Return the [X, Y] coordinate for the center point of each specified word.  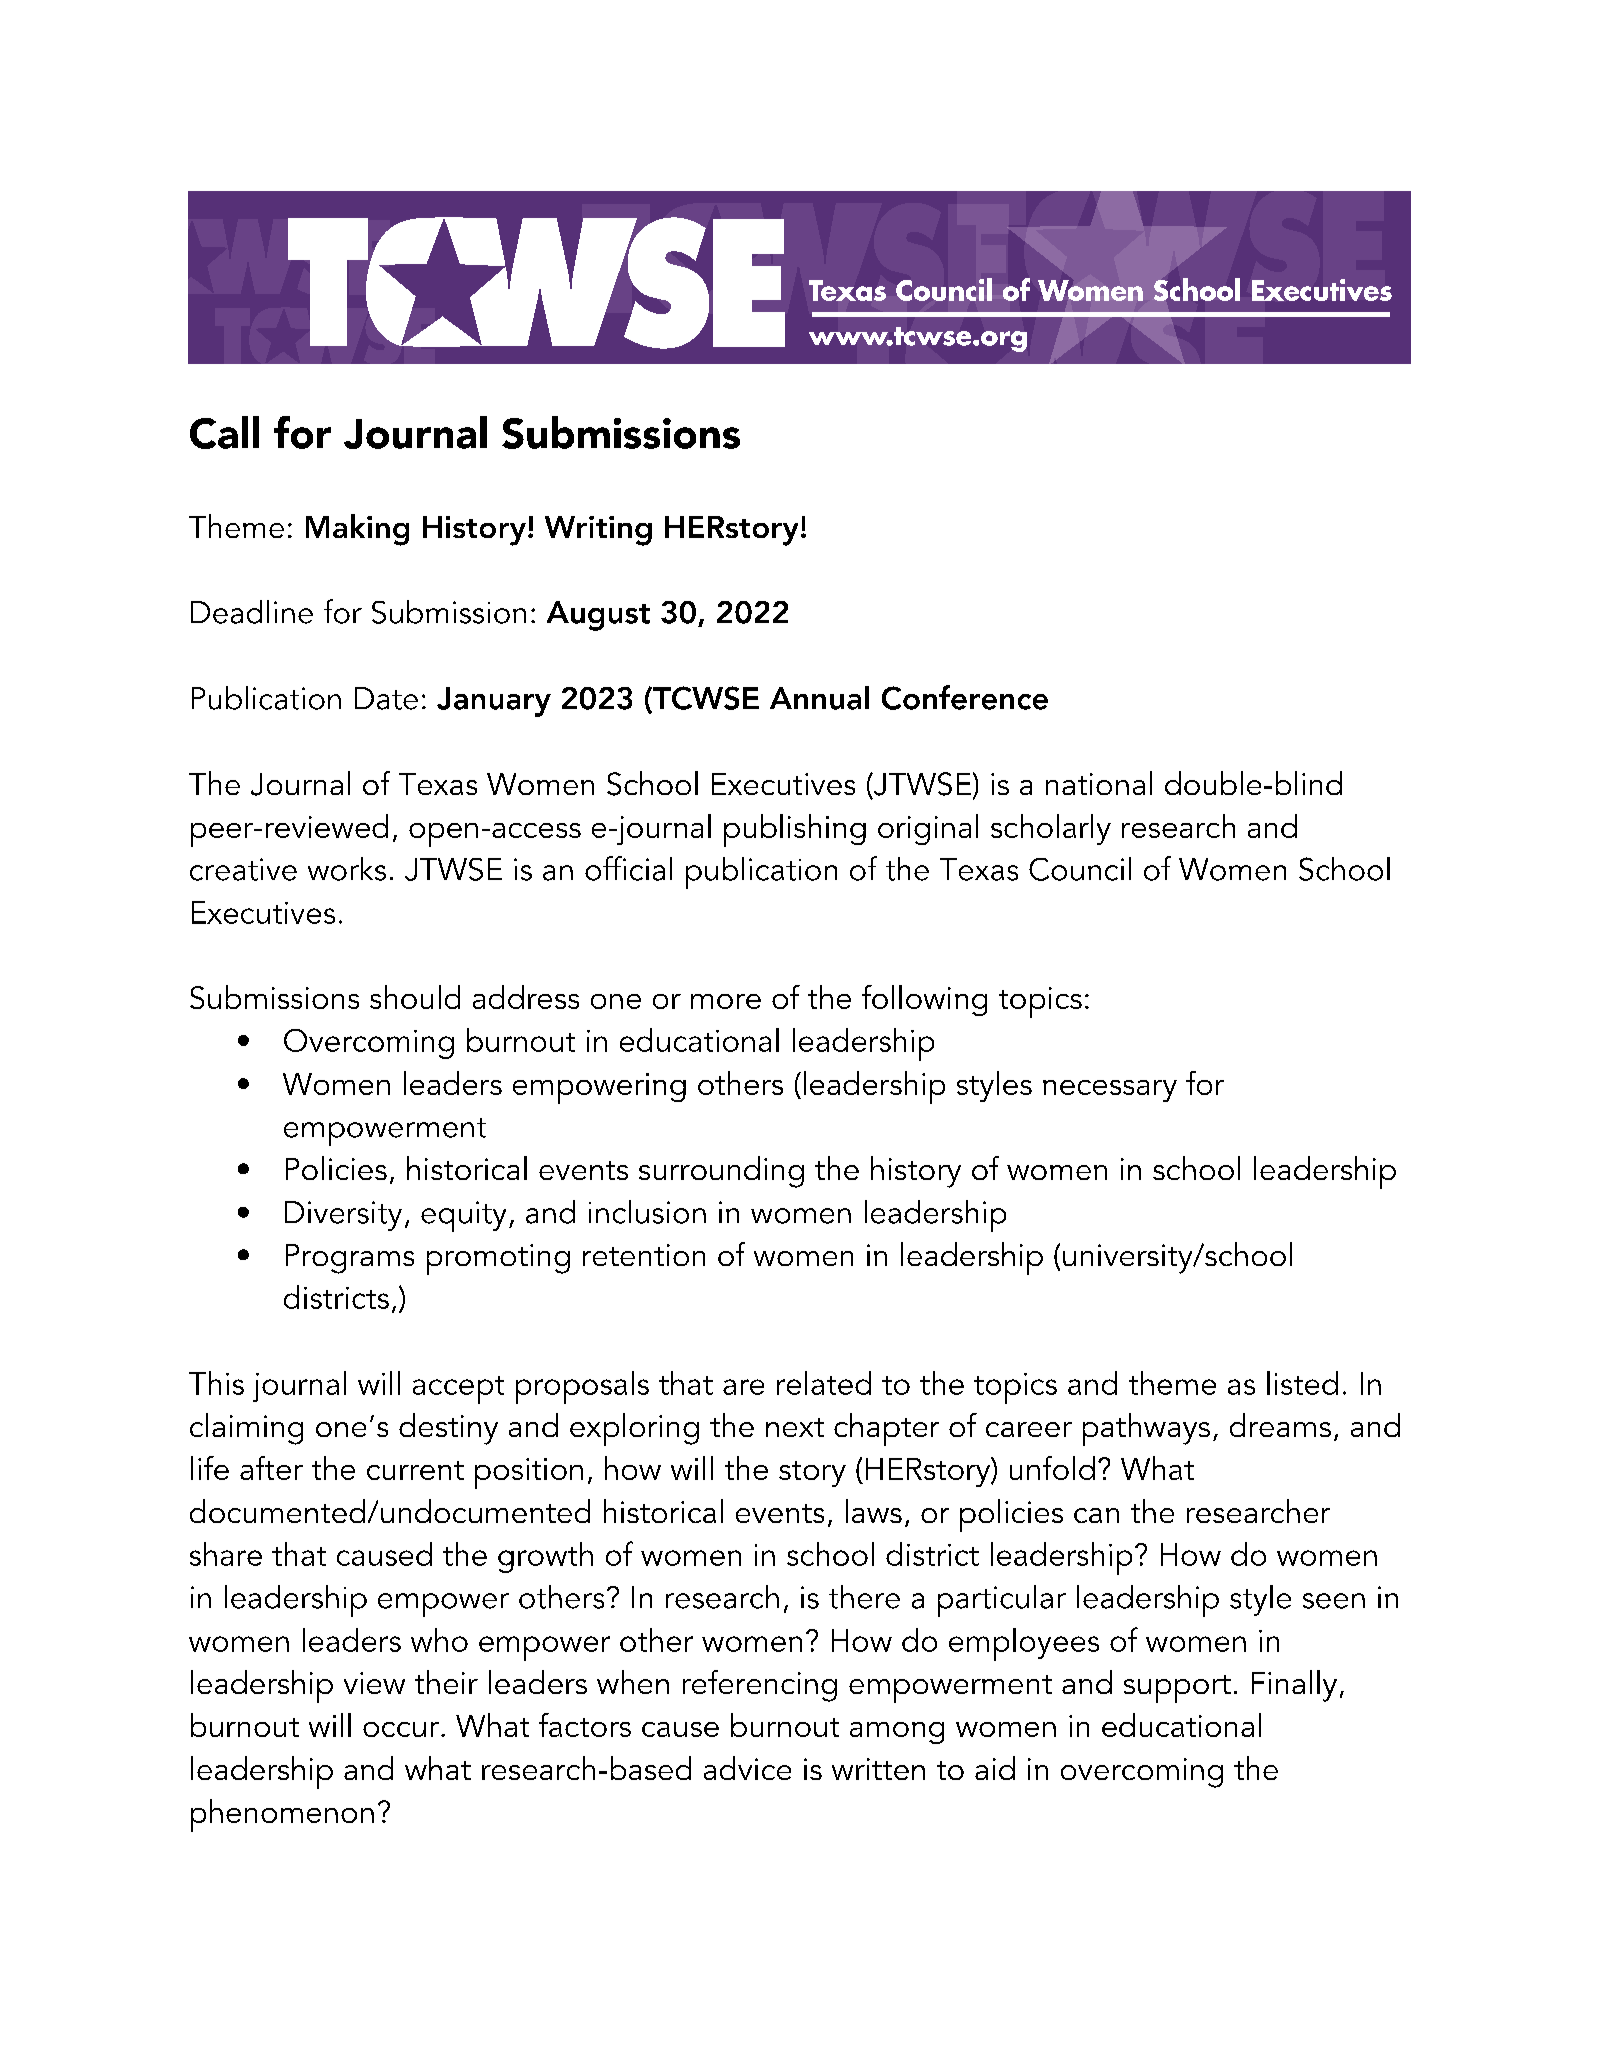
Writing [598, 531]
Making [357, 530]
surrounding [721, 1172]
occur [401, 1729]
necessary [1110, 1091]
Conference [965, 697]
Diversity [343, 1216]
